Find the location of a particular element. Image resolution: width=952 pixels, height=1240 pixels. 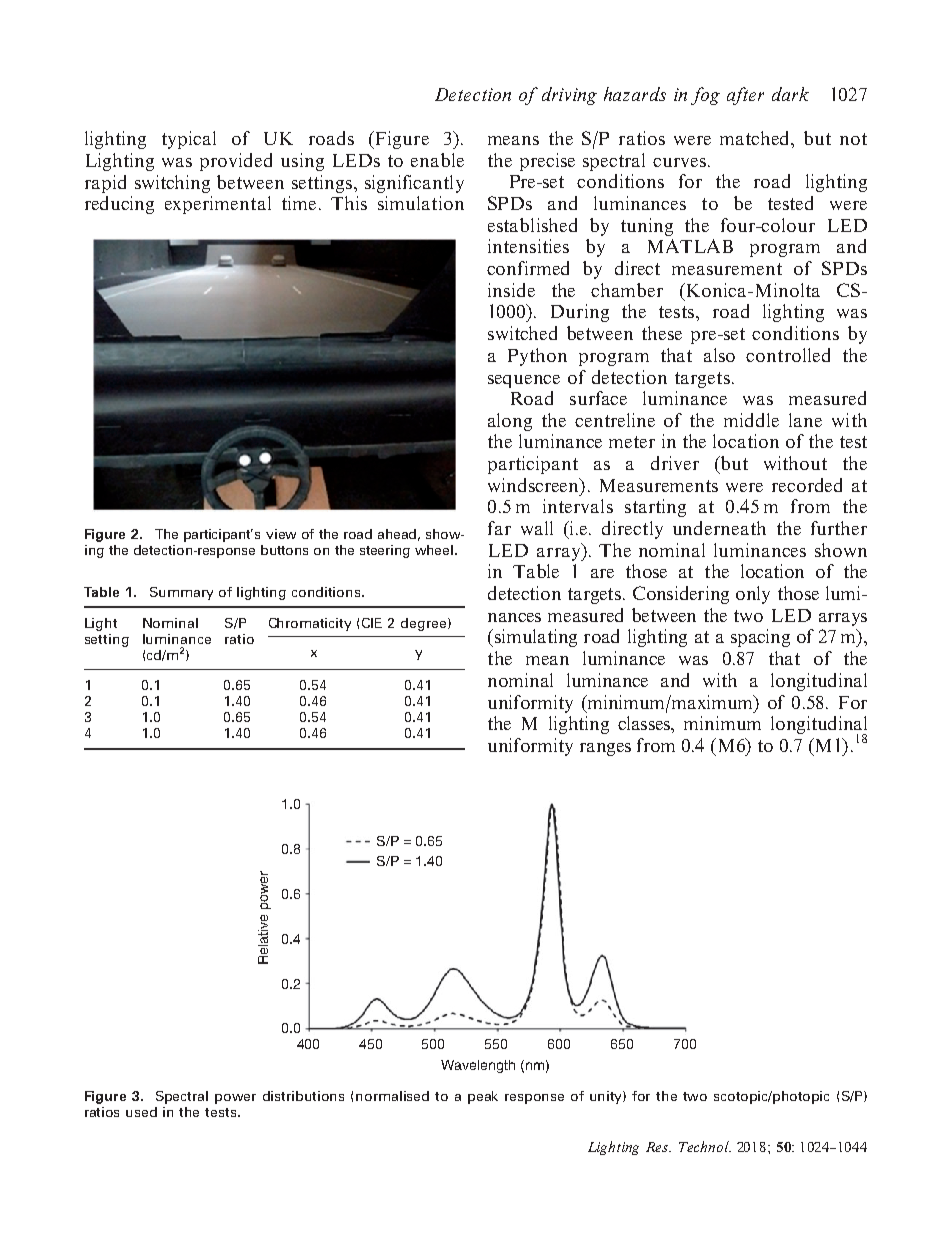

peak is located at coordinates (483, 1097).
